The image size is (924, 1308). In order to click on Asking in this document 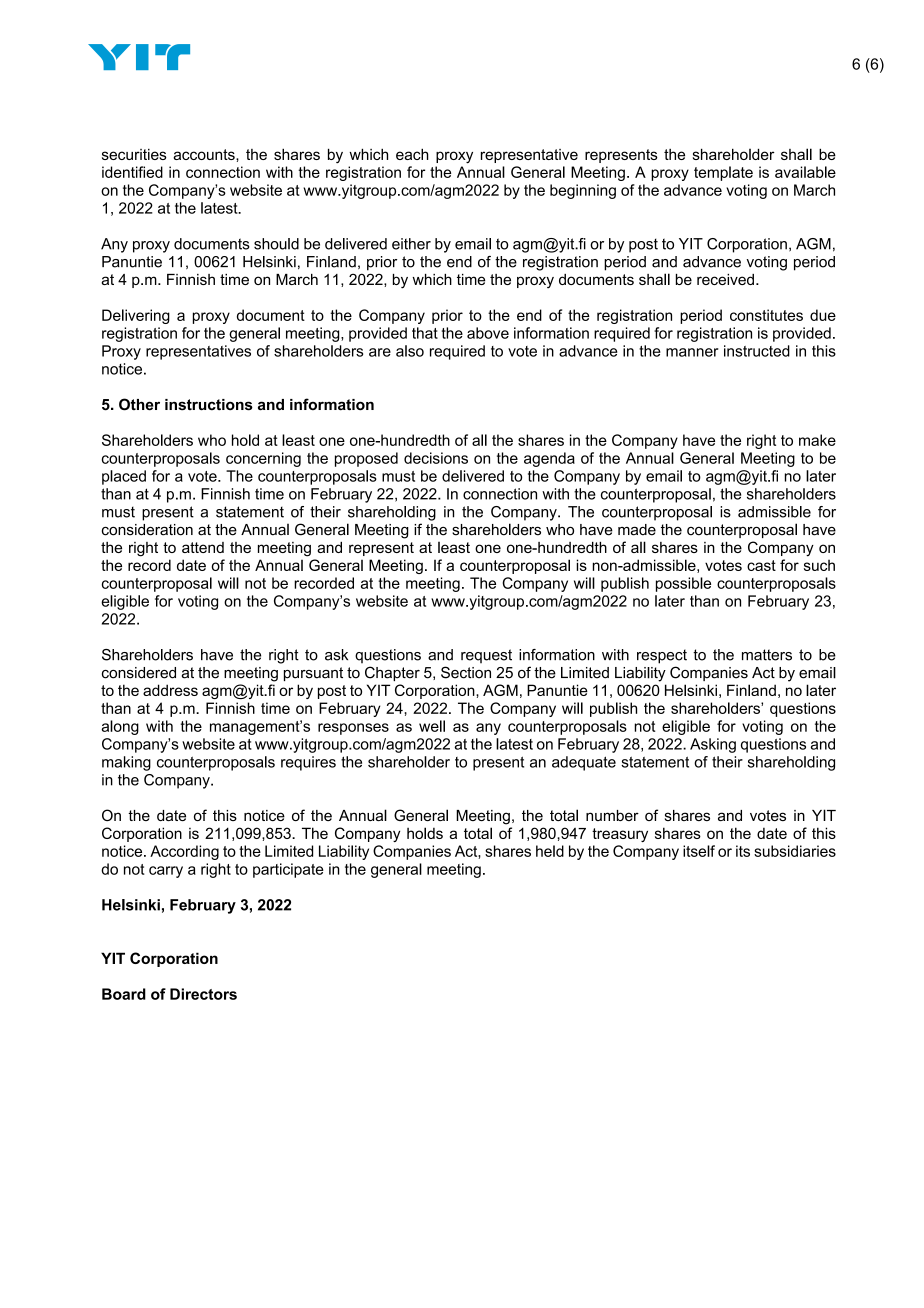, I will do `click(713, 745)`.
